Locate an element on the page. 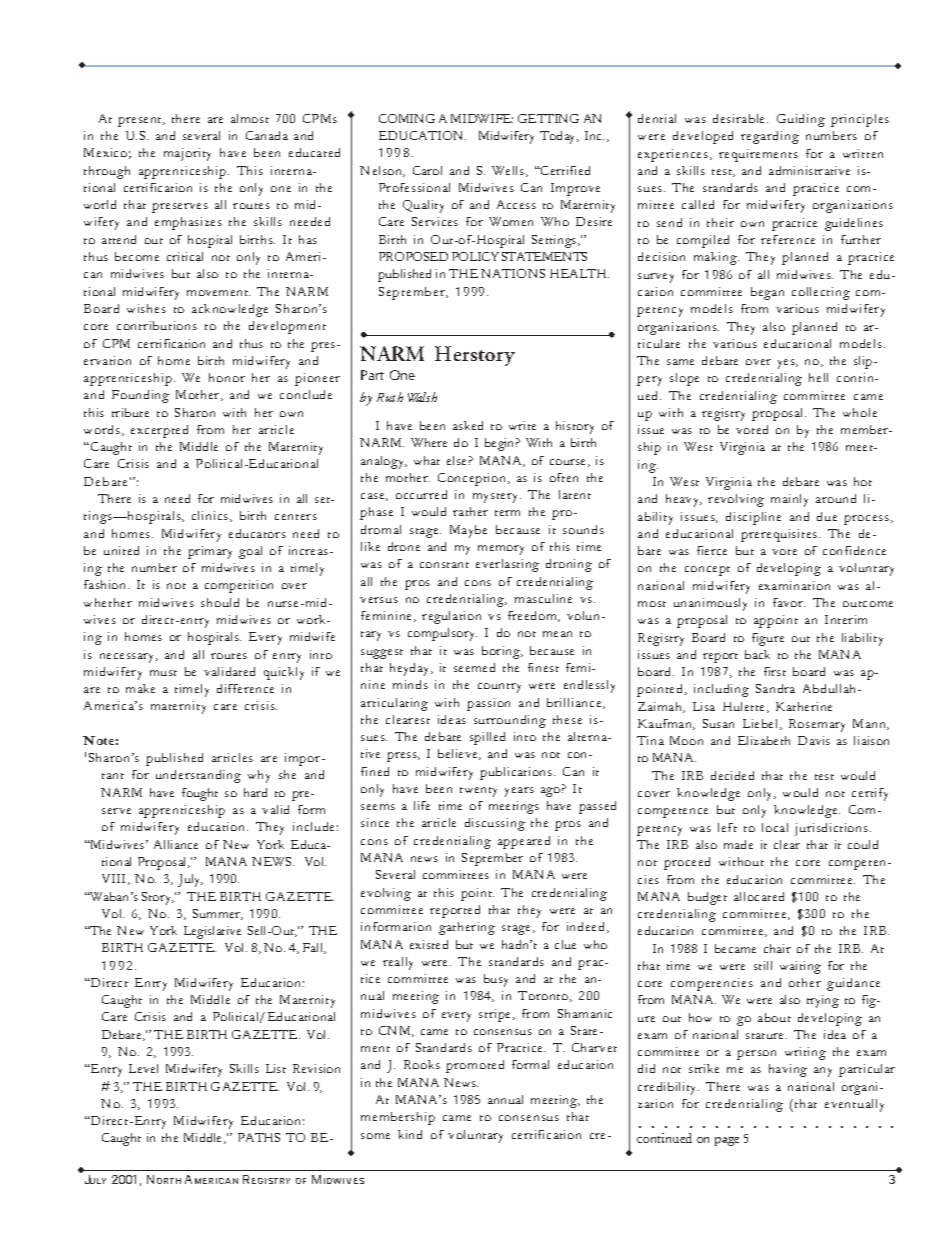  majority is located at coordinates (187, 154).
